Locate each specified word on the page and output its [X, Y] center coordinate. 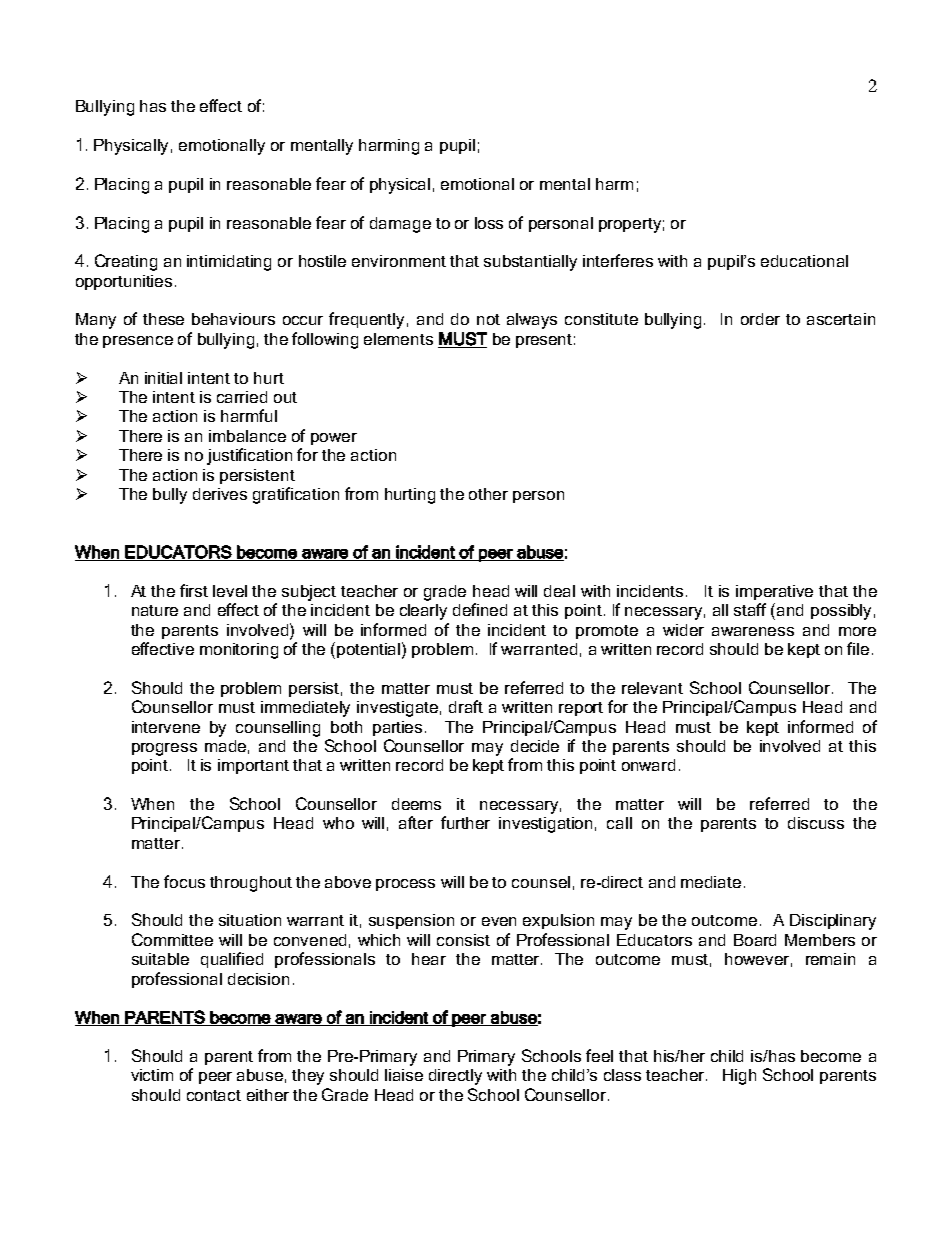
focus [184, 881]
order [760, 319]
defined [480, 609]
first [194, 590]
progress [164, 749]
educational [804, 261]
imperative [774, 592]
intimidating [229, 263]
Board [755, 940]
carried [242, 397]
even [499, 921]
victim [152, 1075]
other [488, 494]
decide [535, 746]
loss [489, 223]
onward [648, 765]
